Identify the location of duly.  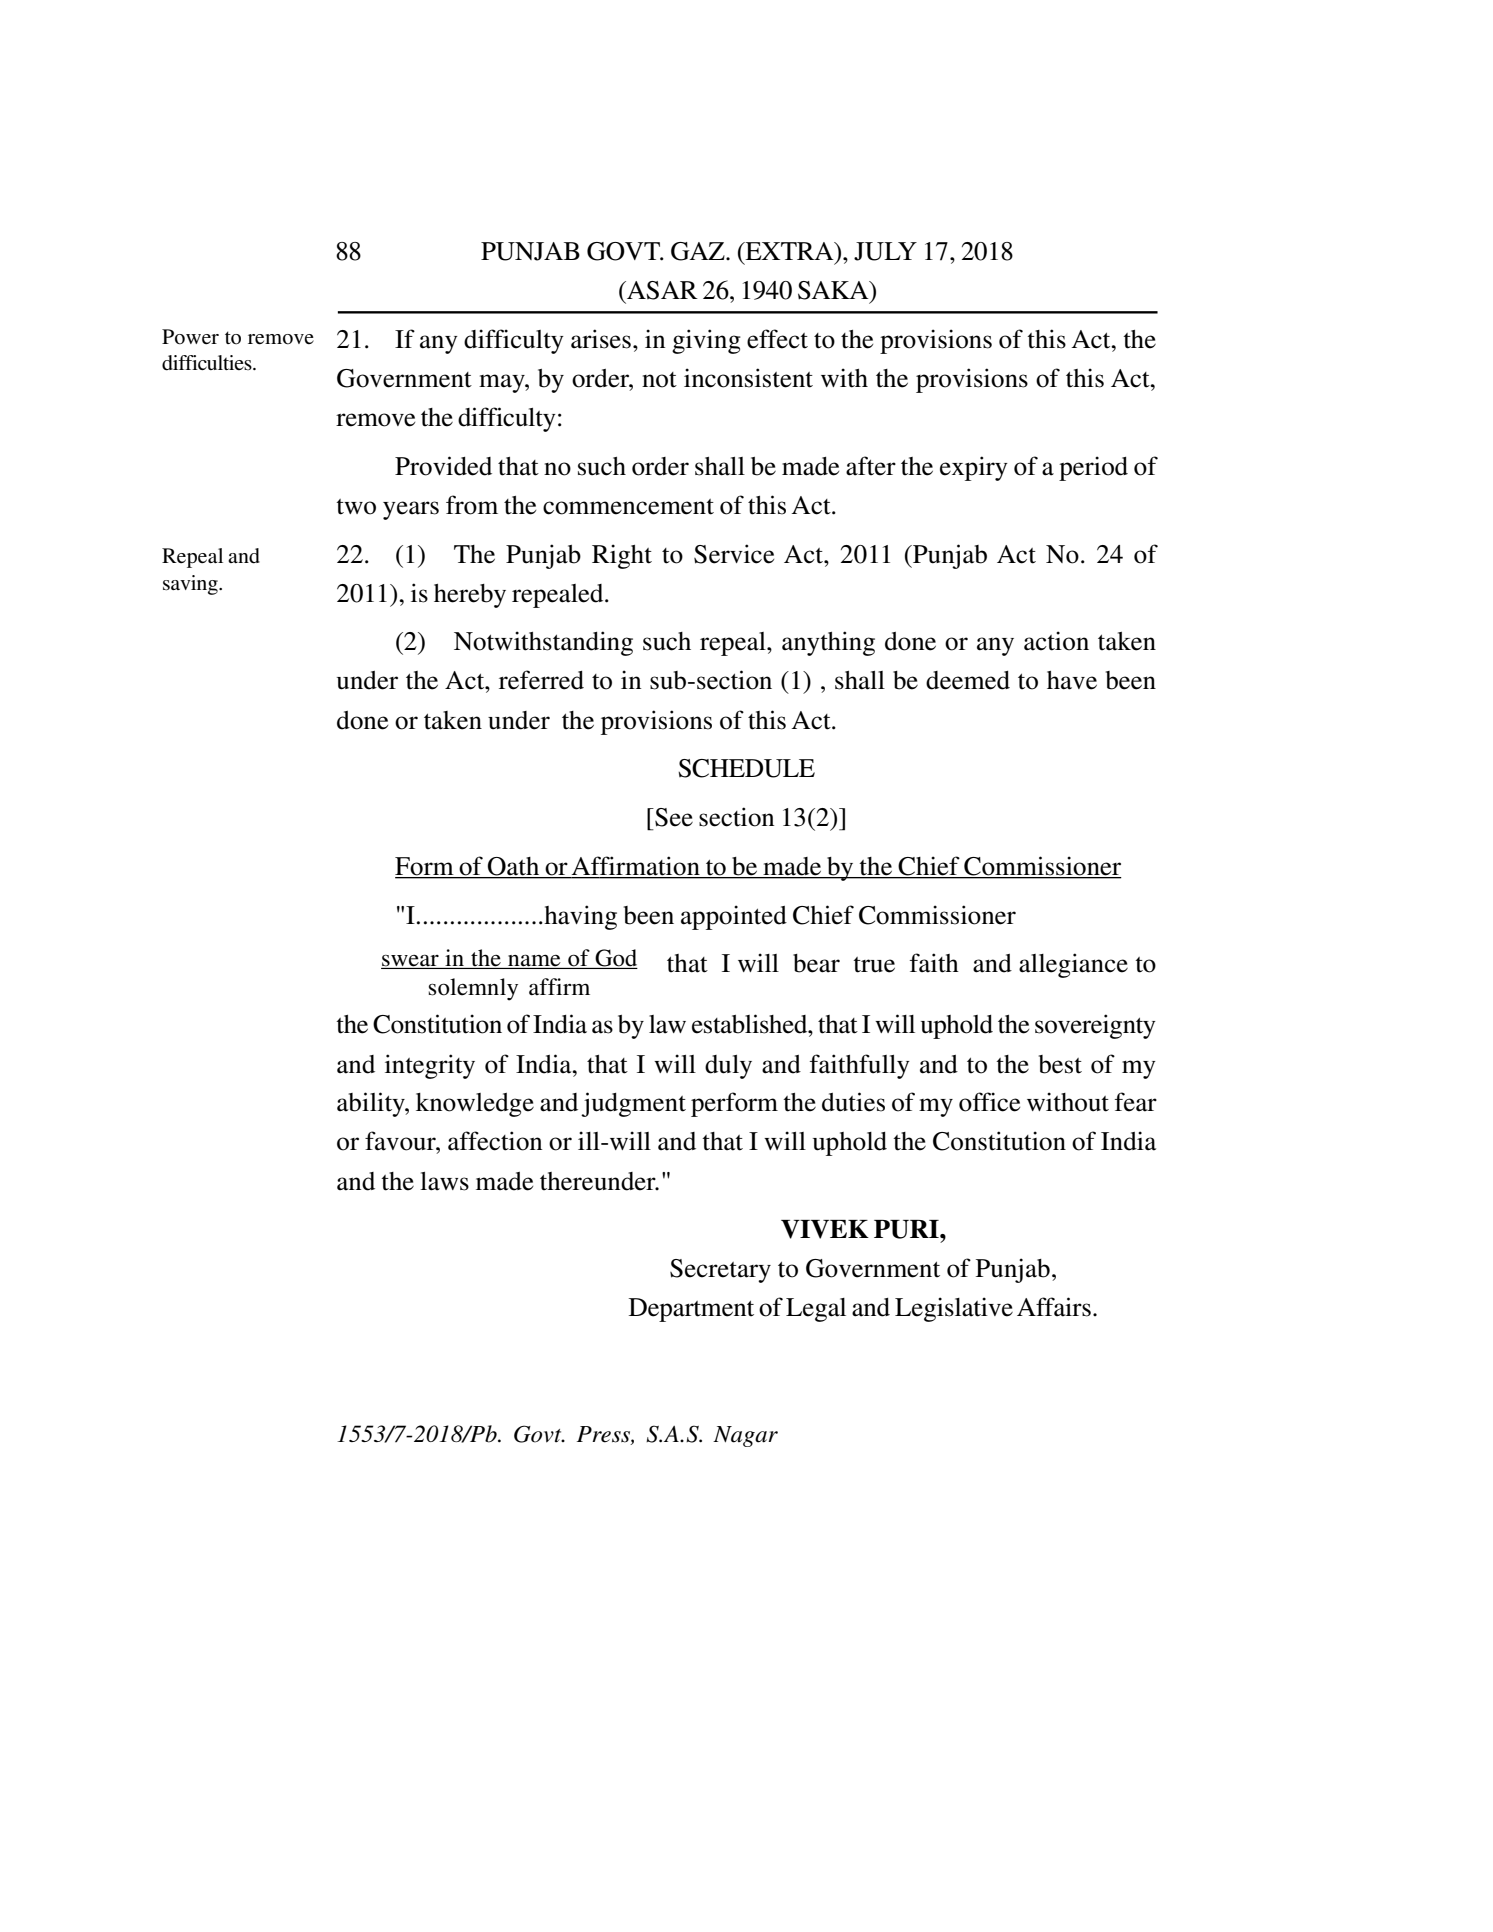
(728, 1067).
